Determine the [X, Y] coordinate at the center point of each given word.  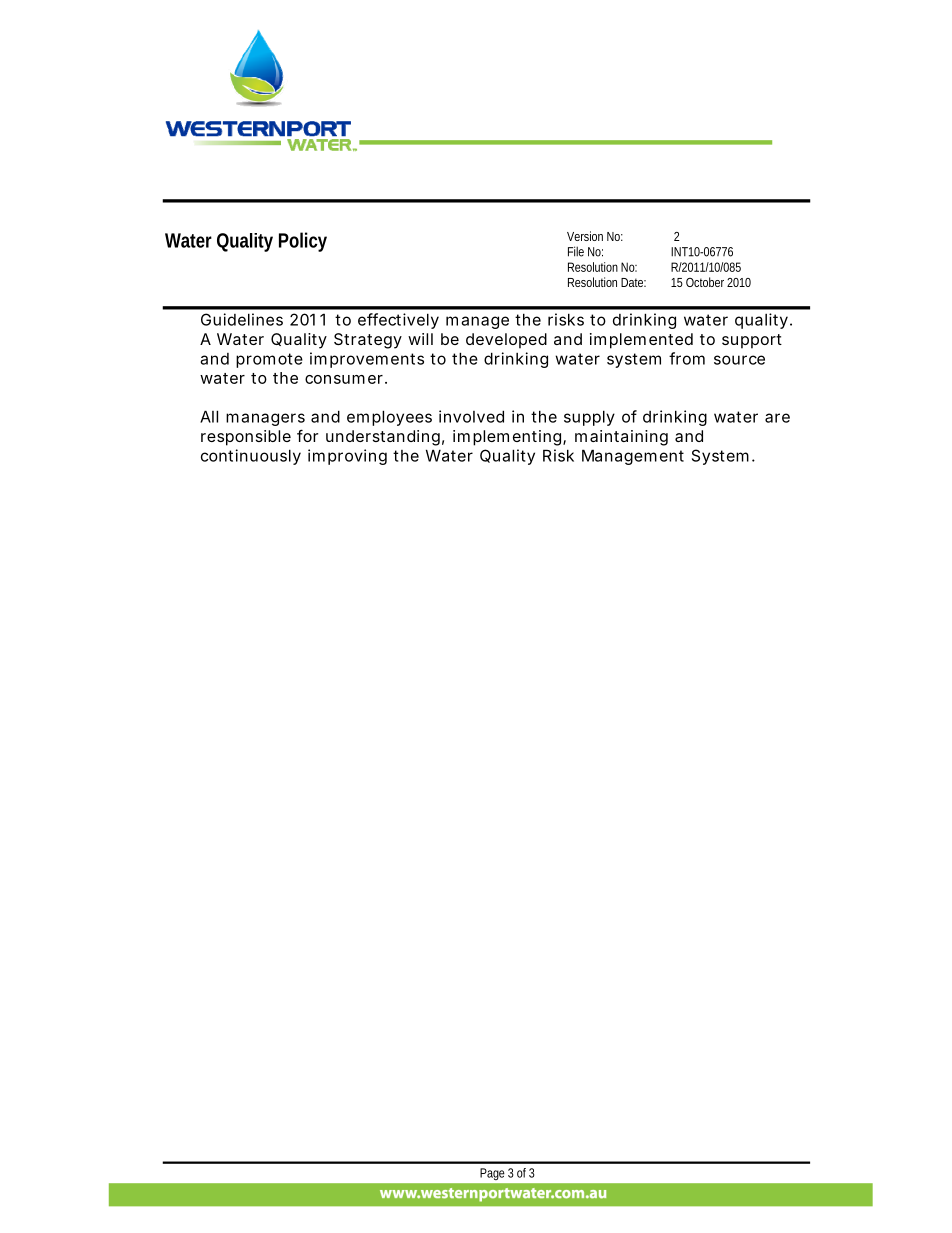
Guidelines [242, 319]
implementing [508, 438]
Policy [303, 242]
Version [585, 236]
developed [506, 341]
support [752, 341]
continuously [251, 457]
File [576, 251]
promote [269, 360]
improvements [367, 360]
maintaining [621, 438]
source [739, 360]
